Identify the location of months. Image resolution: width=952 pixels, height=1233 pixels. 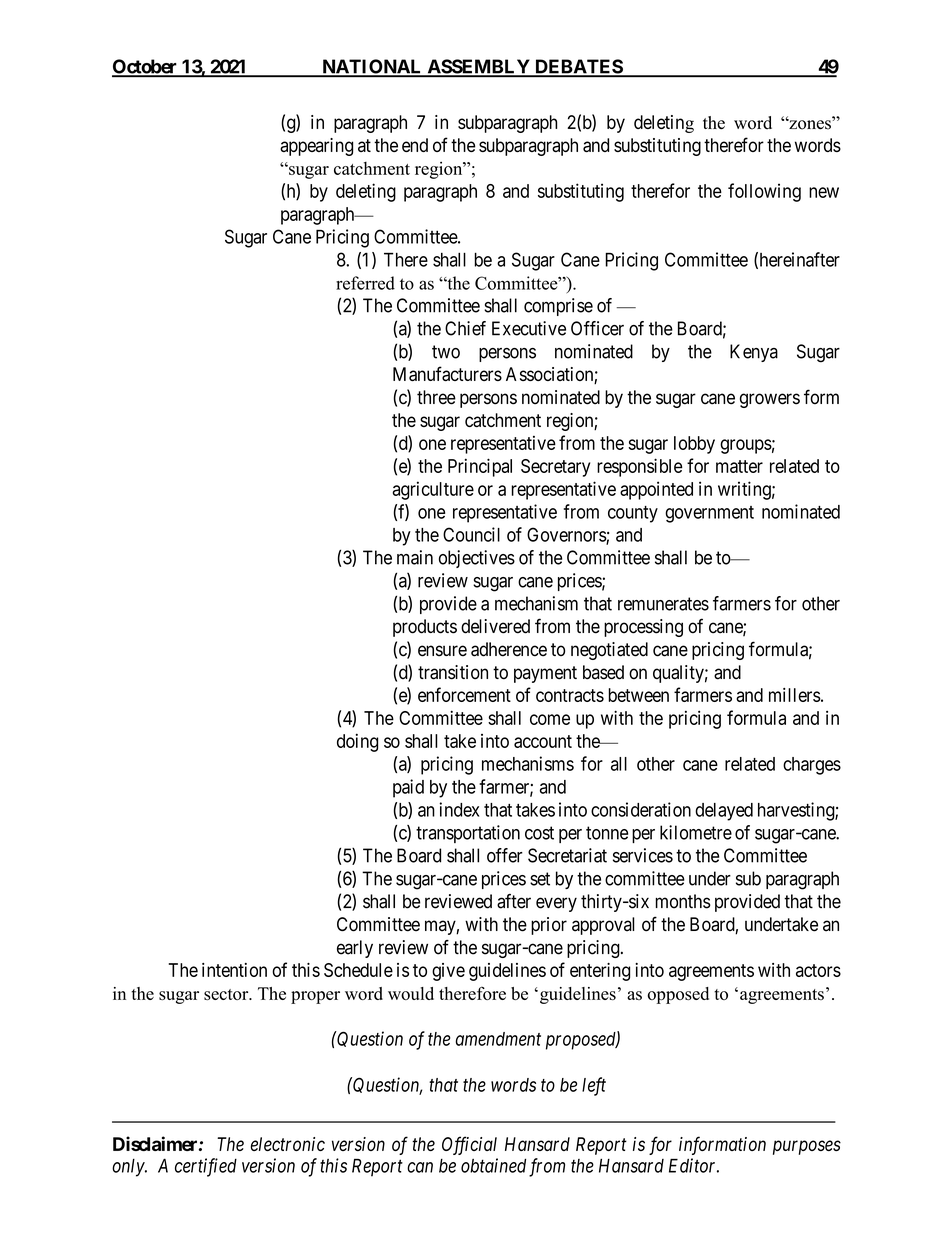
(683, 901).
